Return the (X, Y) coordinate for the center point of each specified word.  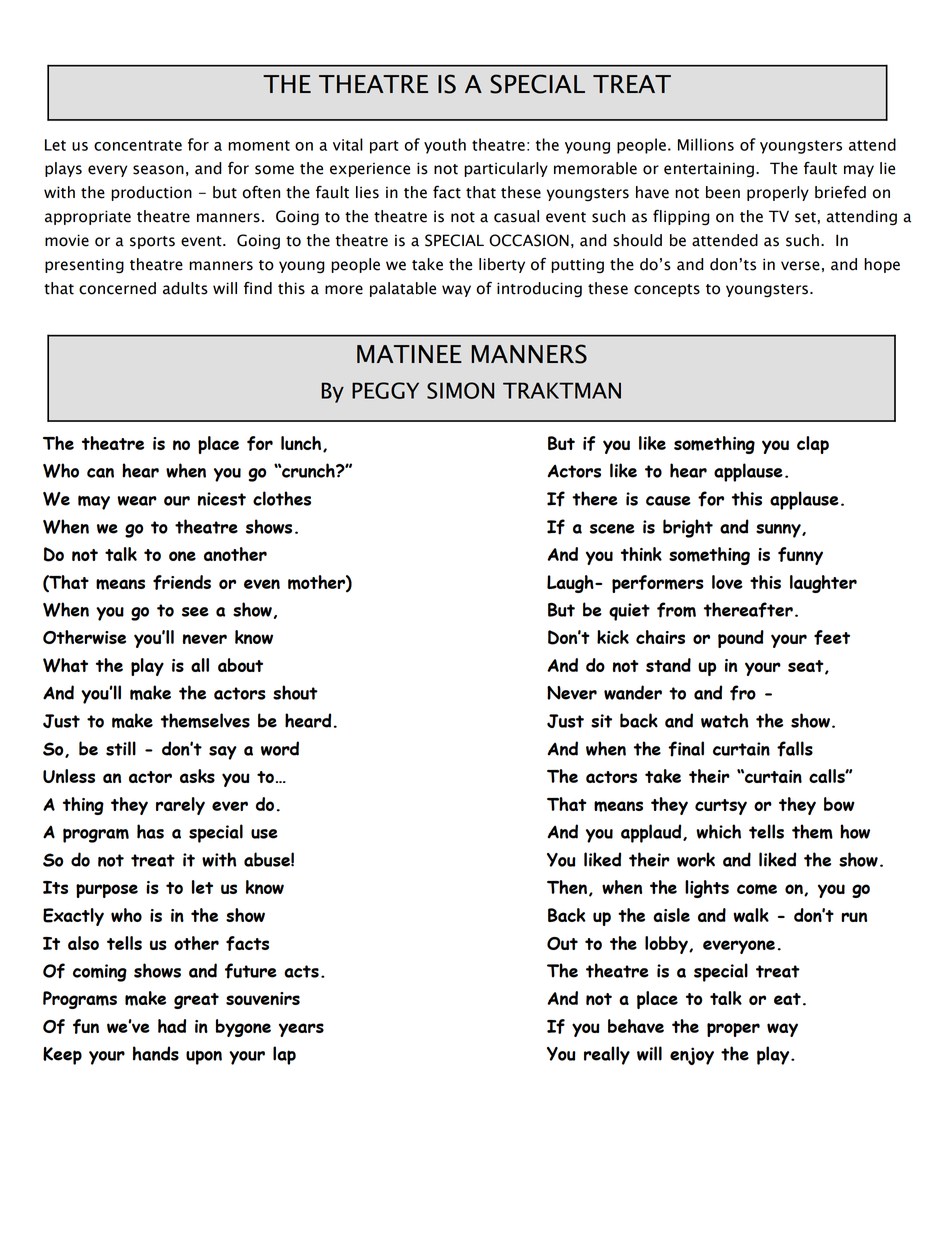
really (607, 1055)
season (158, 170)
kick (613, 637)
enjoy (692, 1056)
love (727, 582)
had (172, 1026)
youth (445, 146)
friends (182, 582)
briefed (840, 192)
